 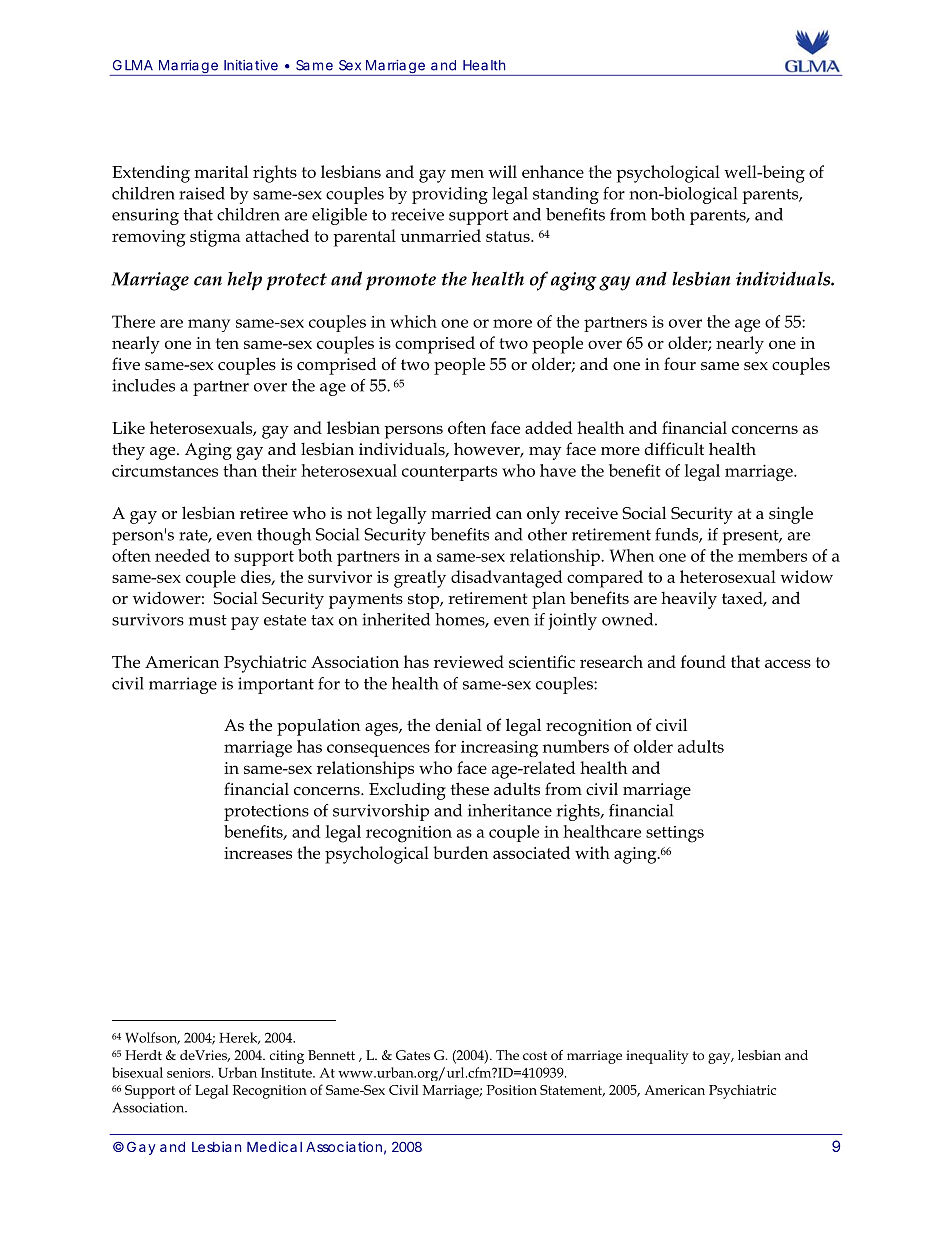 What do you see at coordinates (502, 171) in the screenshot?
I see `will` at bounding box center [502, 171].
